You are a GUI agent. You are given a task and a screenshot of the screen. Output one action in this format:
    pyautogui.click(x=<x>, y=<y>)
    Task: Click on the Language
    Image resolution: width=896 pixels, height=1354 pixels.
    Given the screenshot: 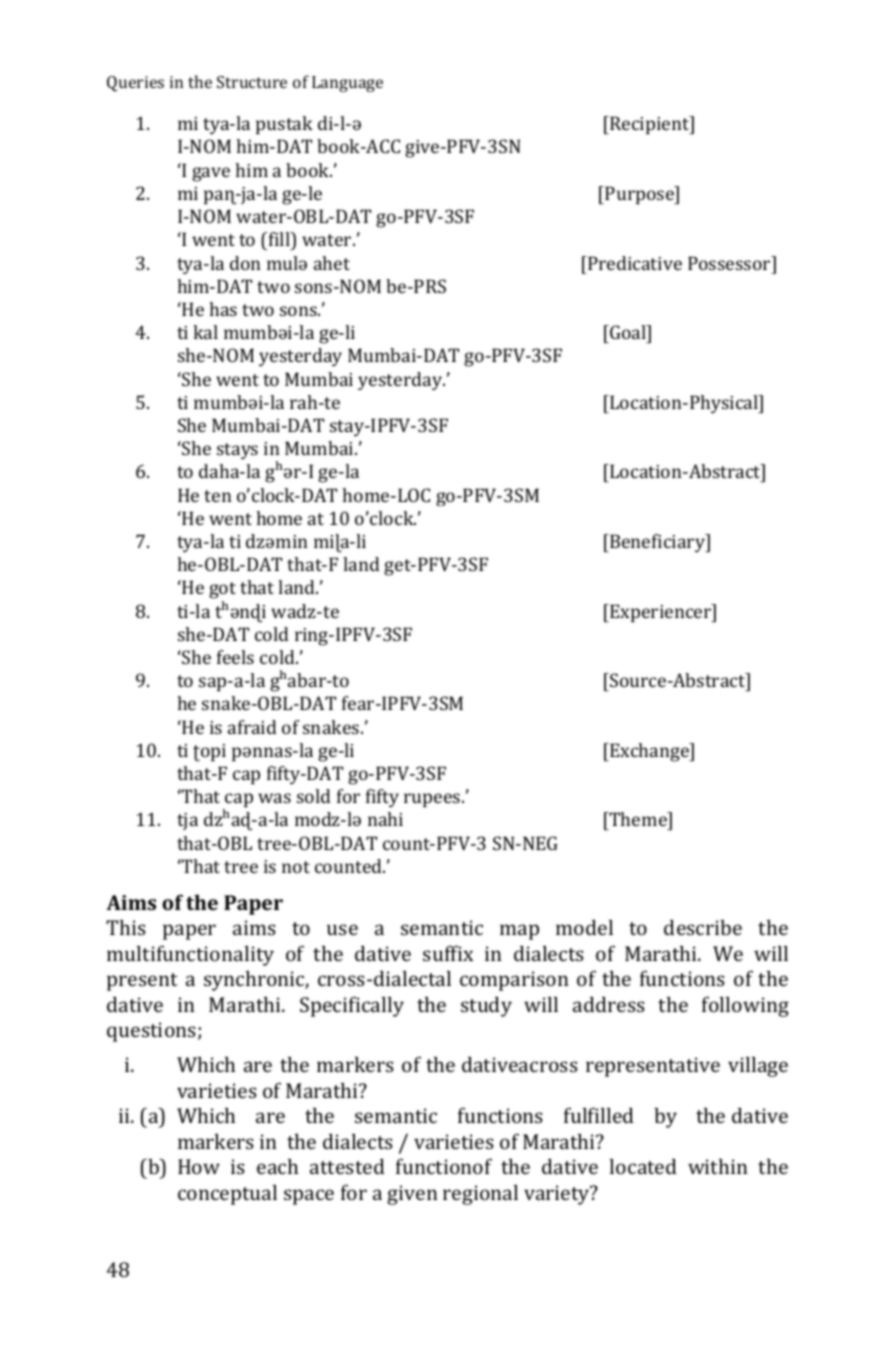 What is the action you would take?
    pyautogui.click(x=347, y=84)
